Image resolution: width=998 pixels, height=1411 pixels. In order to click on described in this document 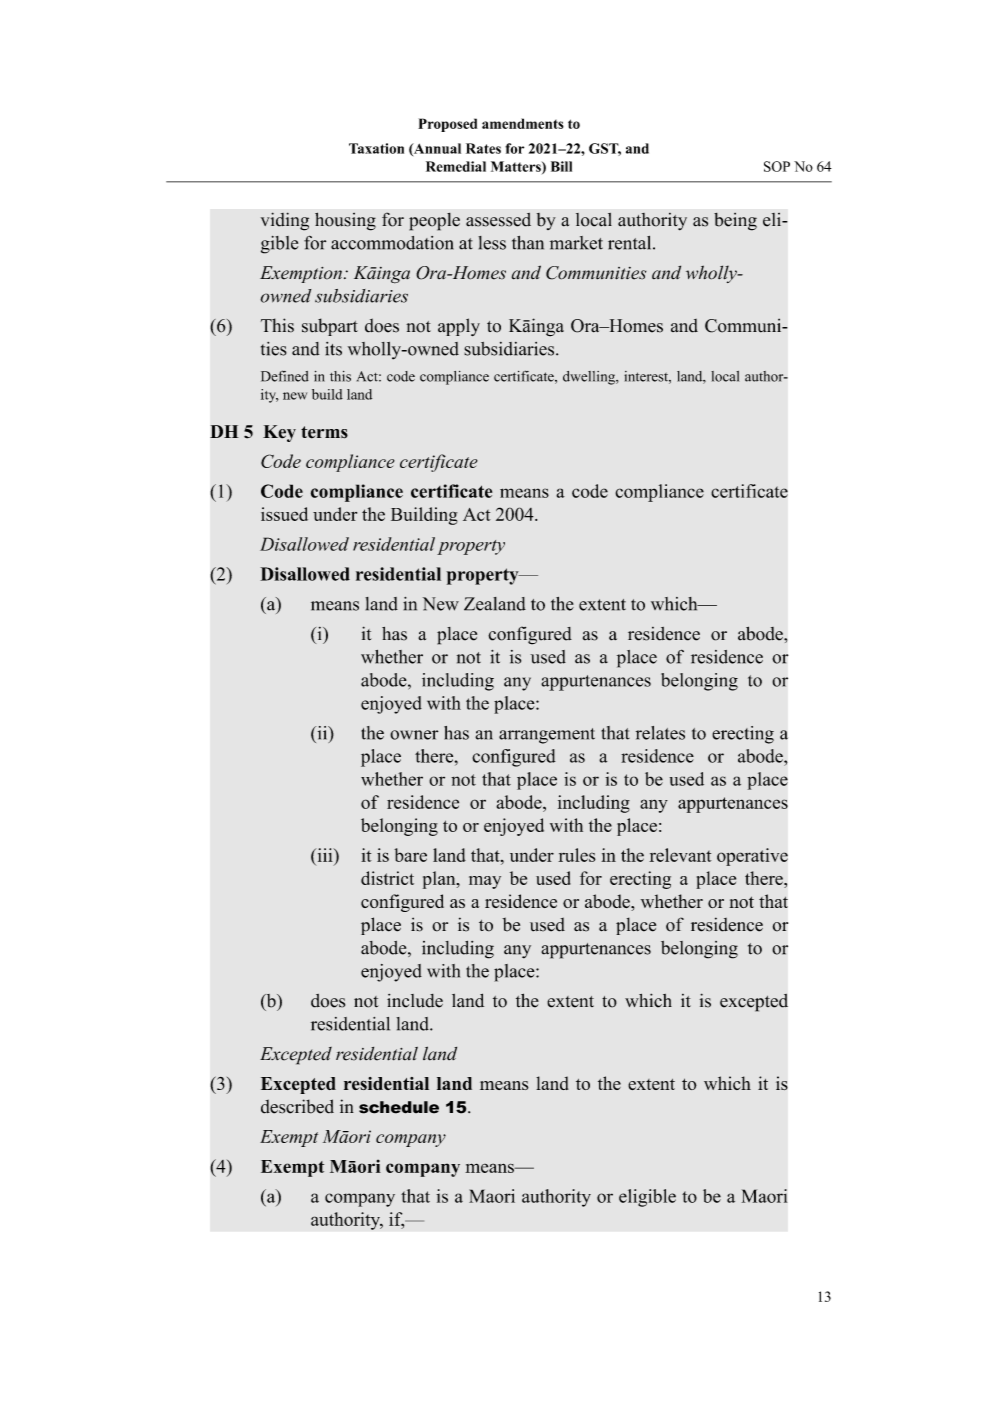, I will do `click(297, 1106)`.
